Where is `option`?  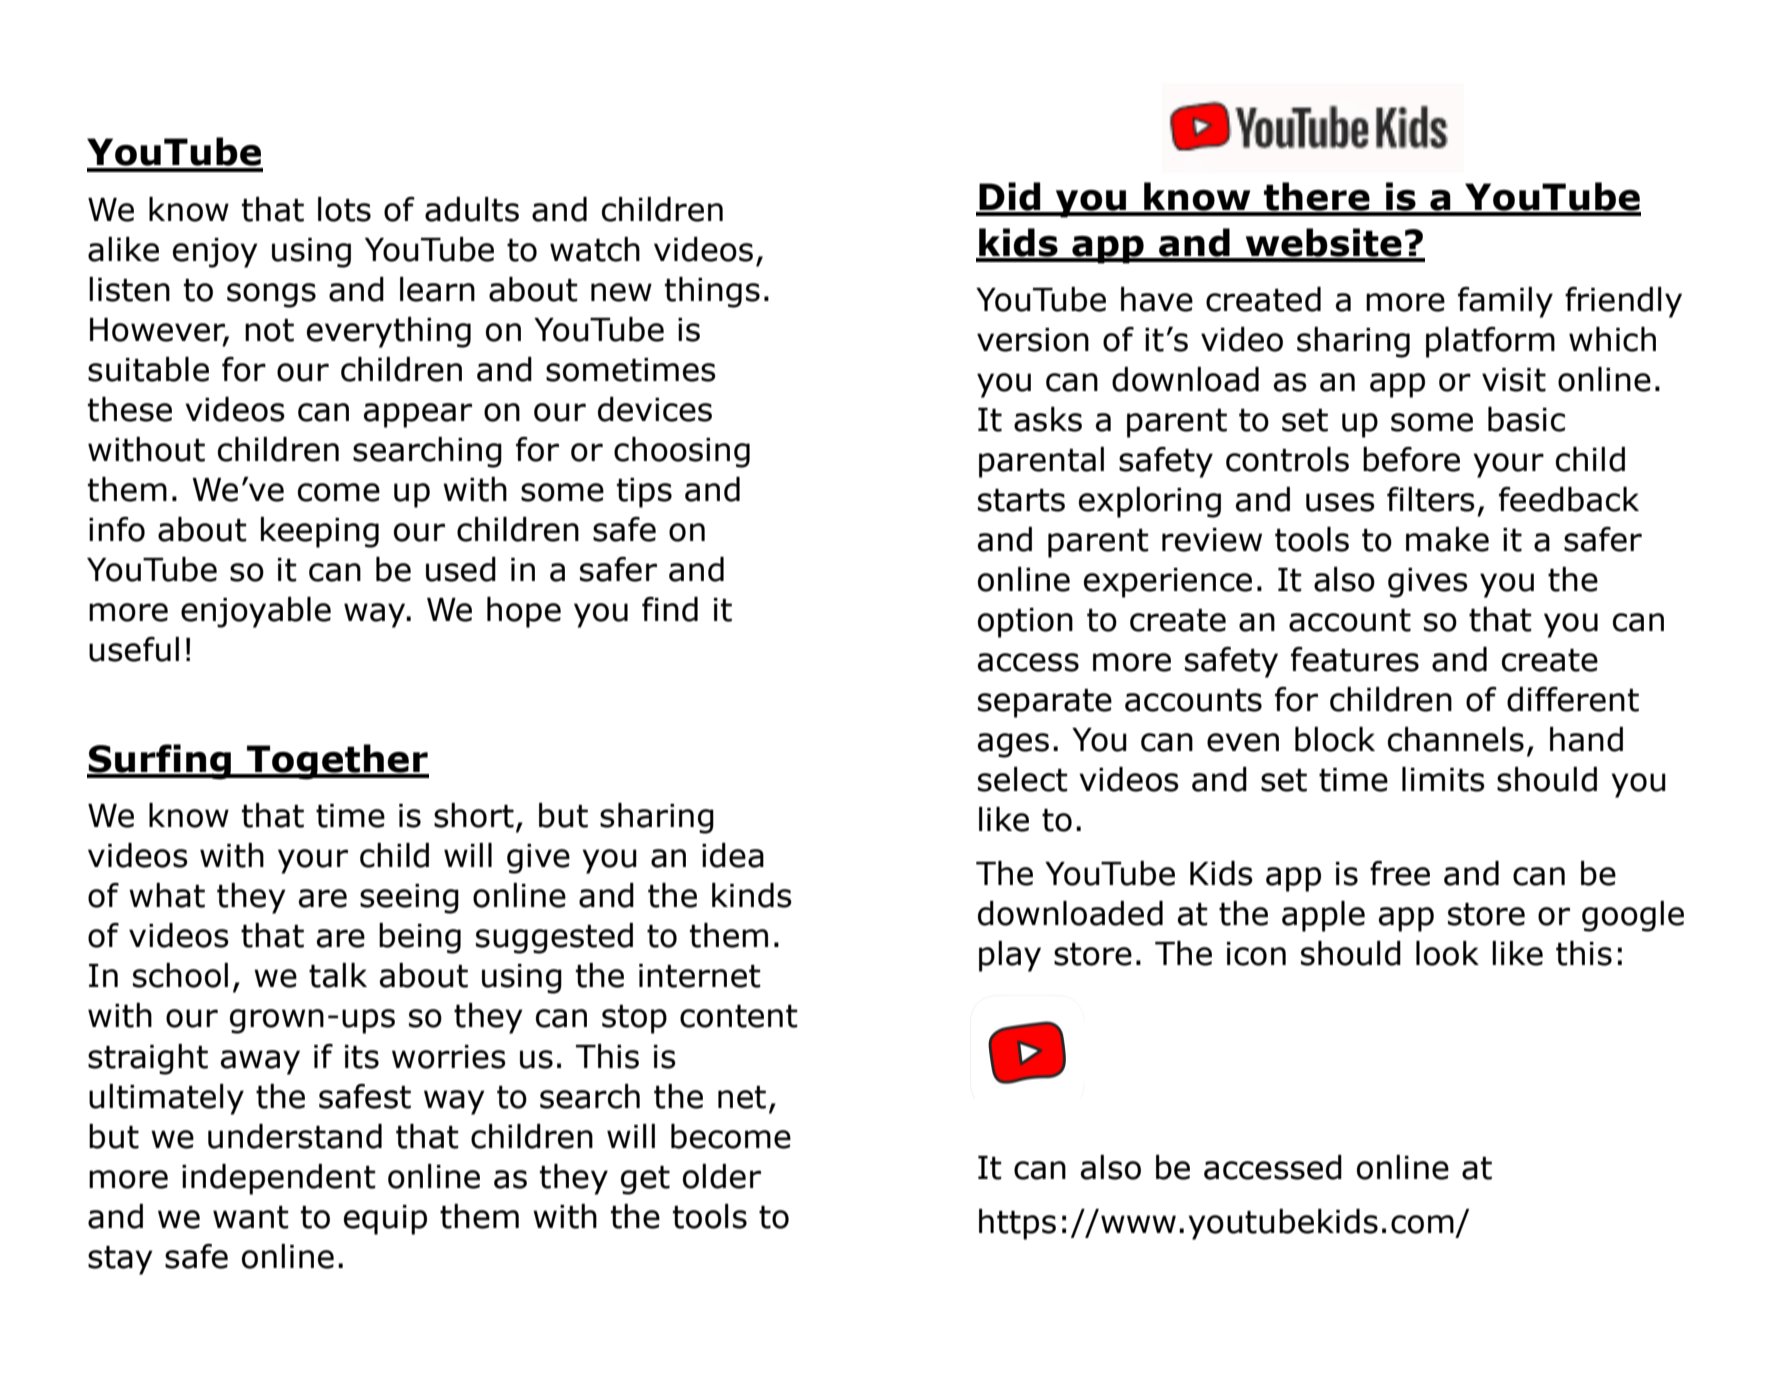
option is located at coordinates (1025, 623).
